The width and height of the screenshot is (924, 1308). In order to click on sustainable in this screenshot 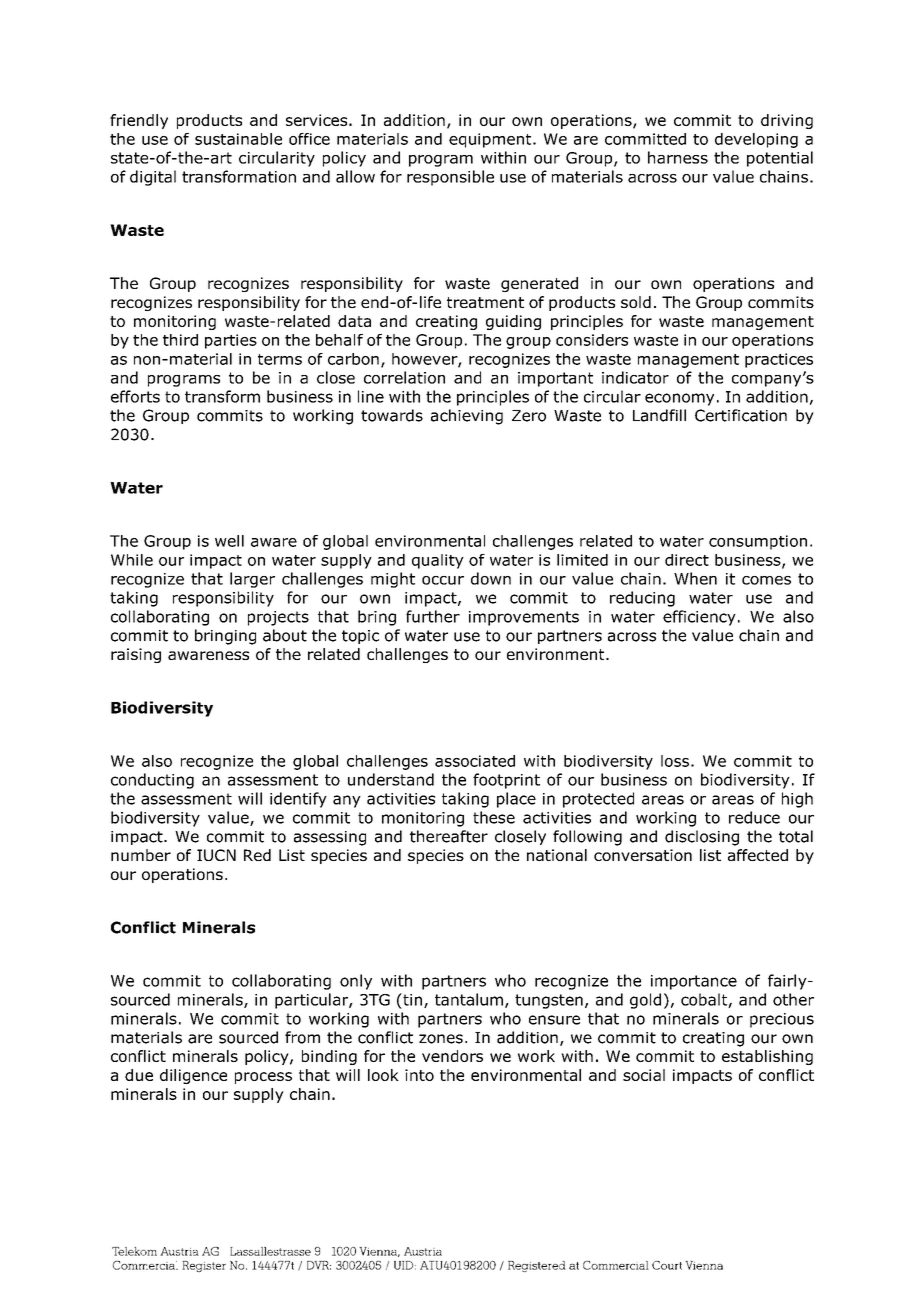, I will do `click(238, 139)`.
